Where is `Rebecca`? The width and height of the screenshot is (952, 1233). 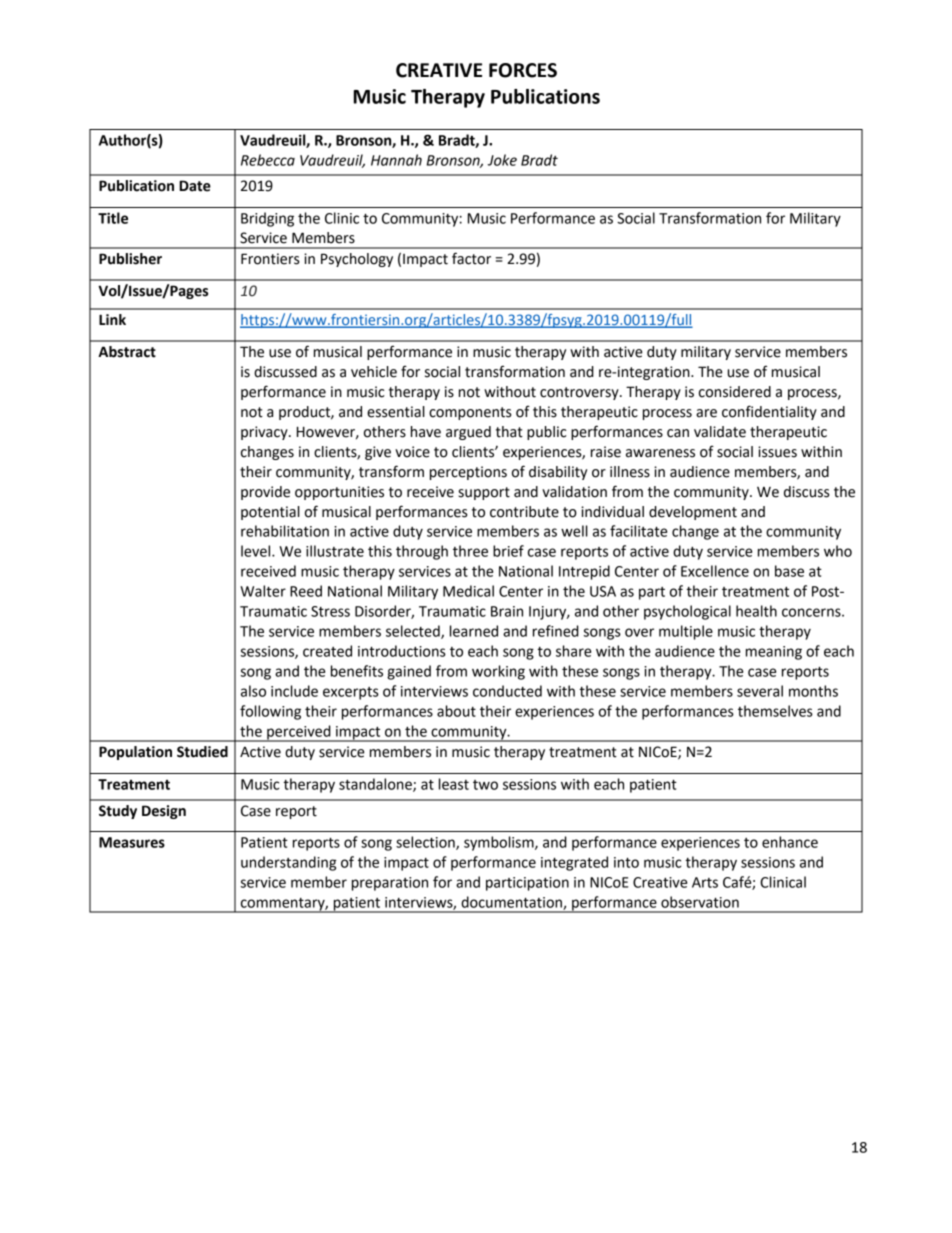 Rebecca is located at coordinates (268, 160).
